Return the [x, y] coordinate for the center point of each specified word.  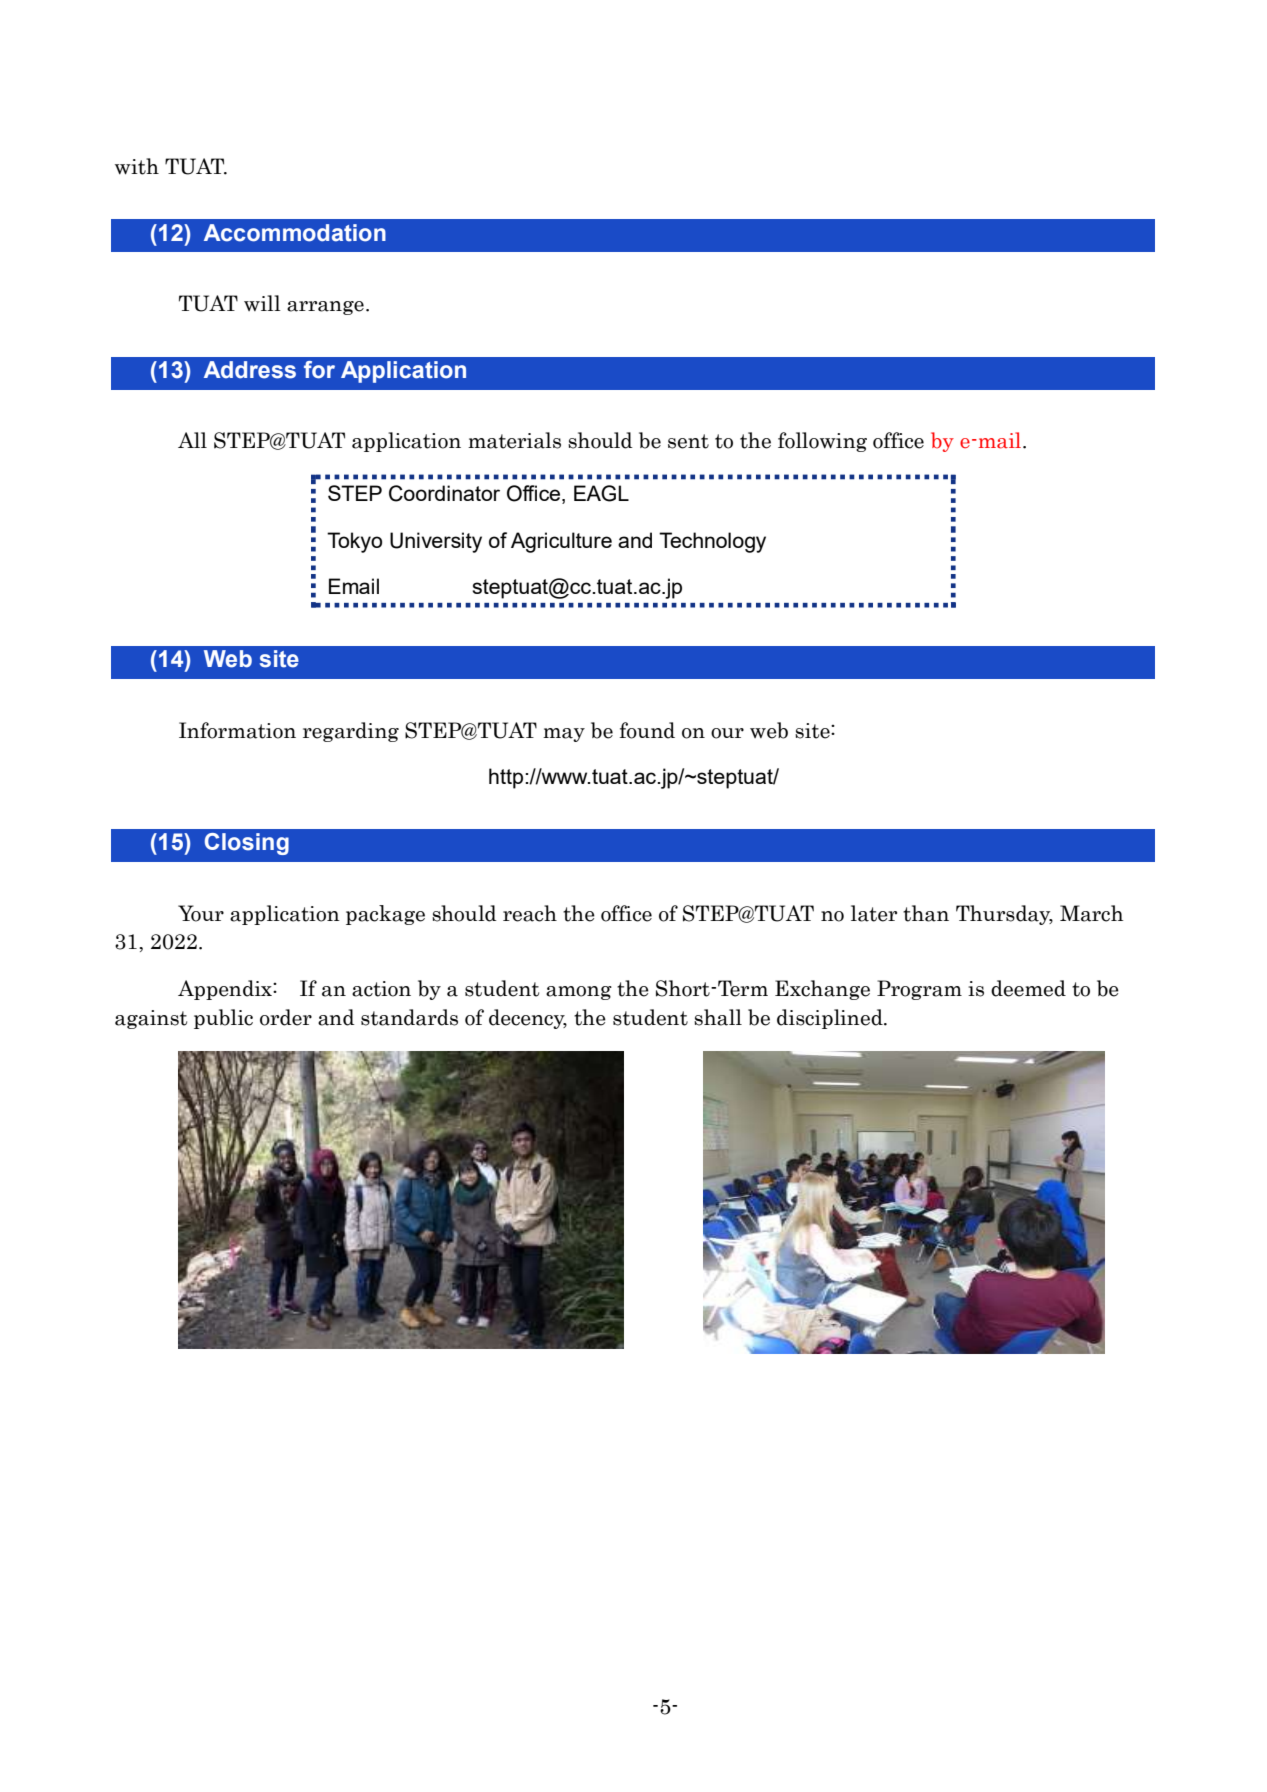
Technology [712, 542]
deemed [1028, 988]
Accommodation [295, 233]
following [822, 442]
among [579, 993]
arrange [325, 308]
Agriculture [561, 542]
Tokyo [354, 542]
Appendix [226, 990]
